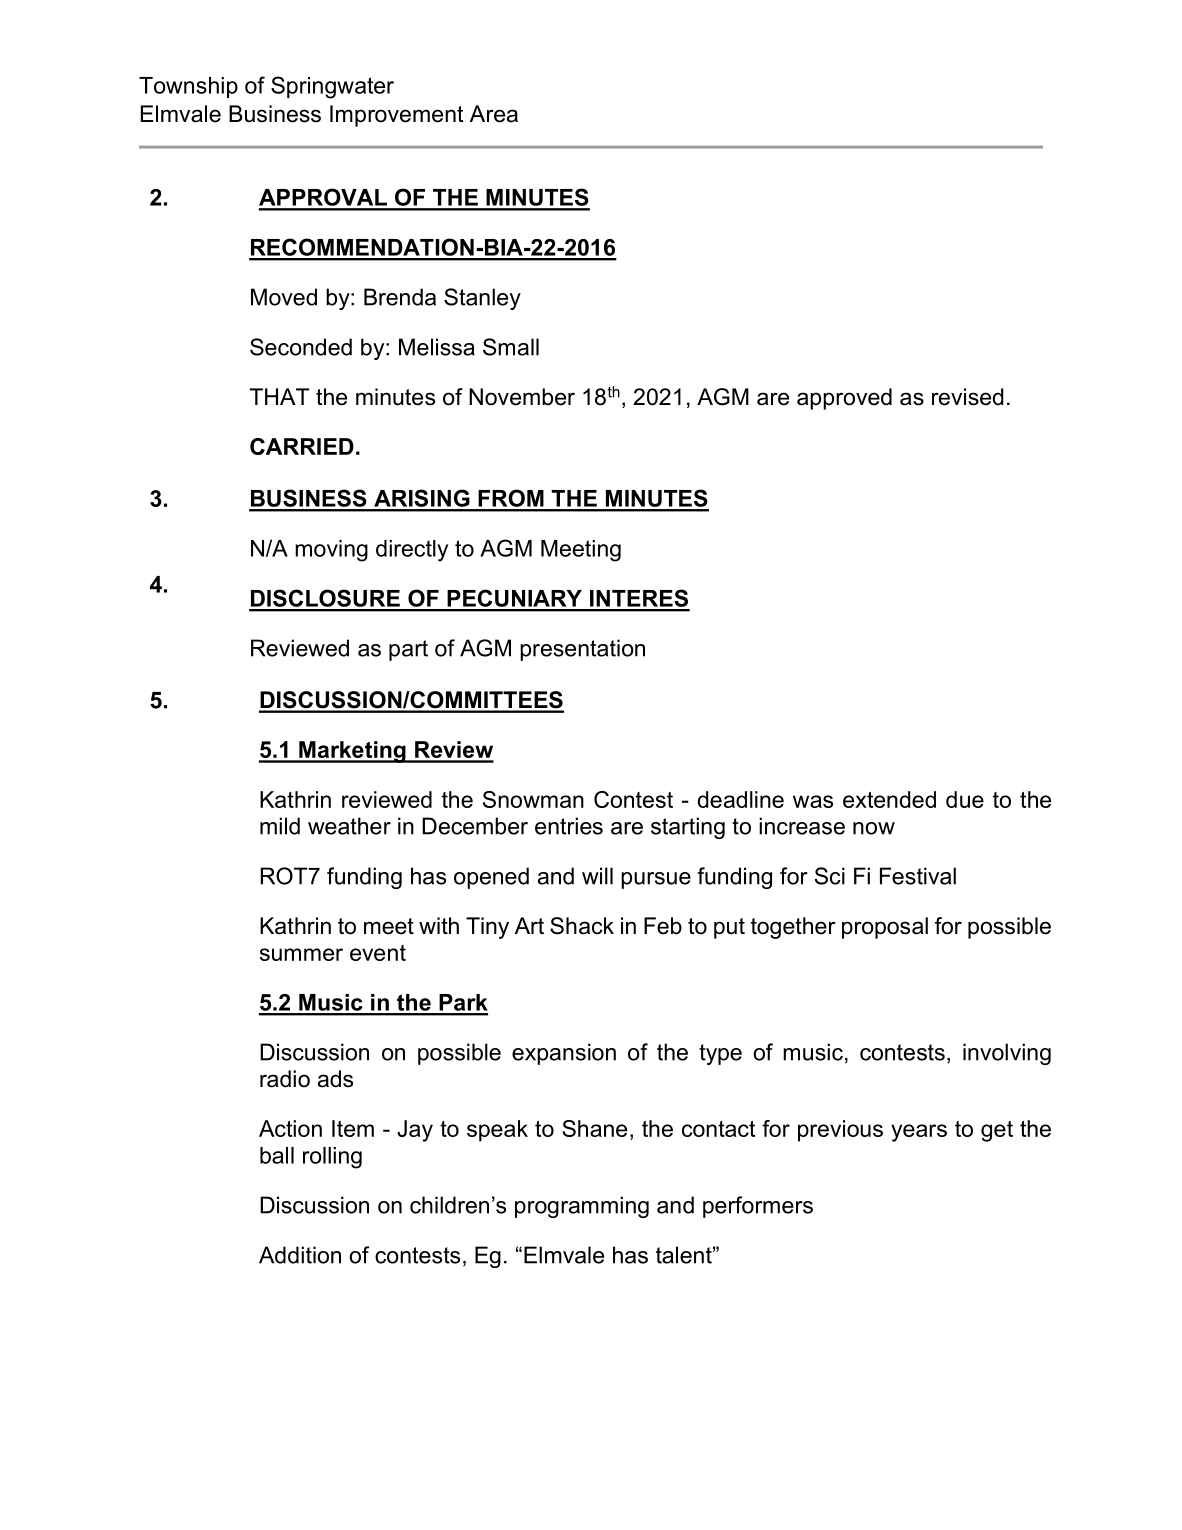 The width and height of the screenshot is (1182, 1530). What do you see at coordinates (582, 926) in the screenshot?
I see `Shack` at bounding box center [582, 926].
